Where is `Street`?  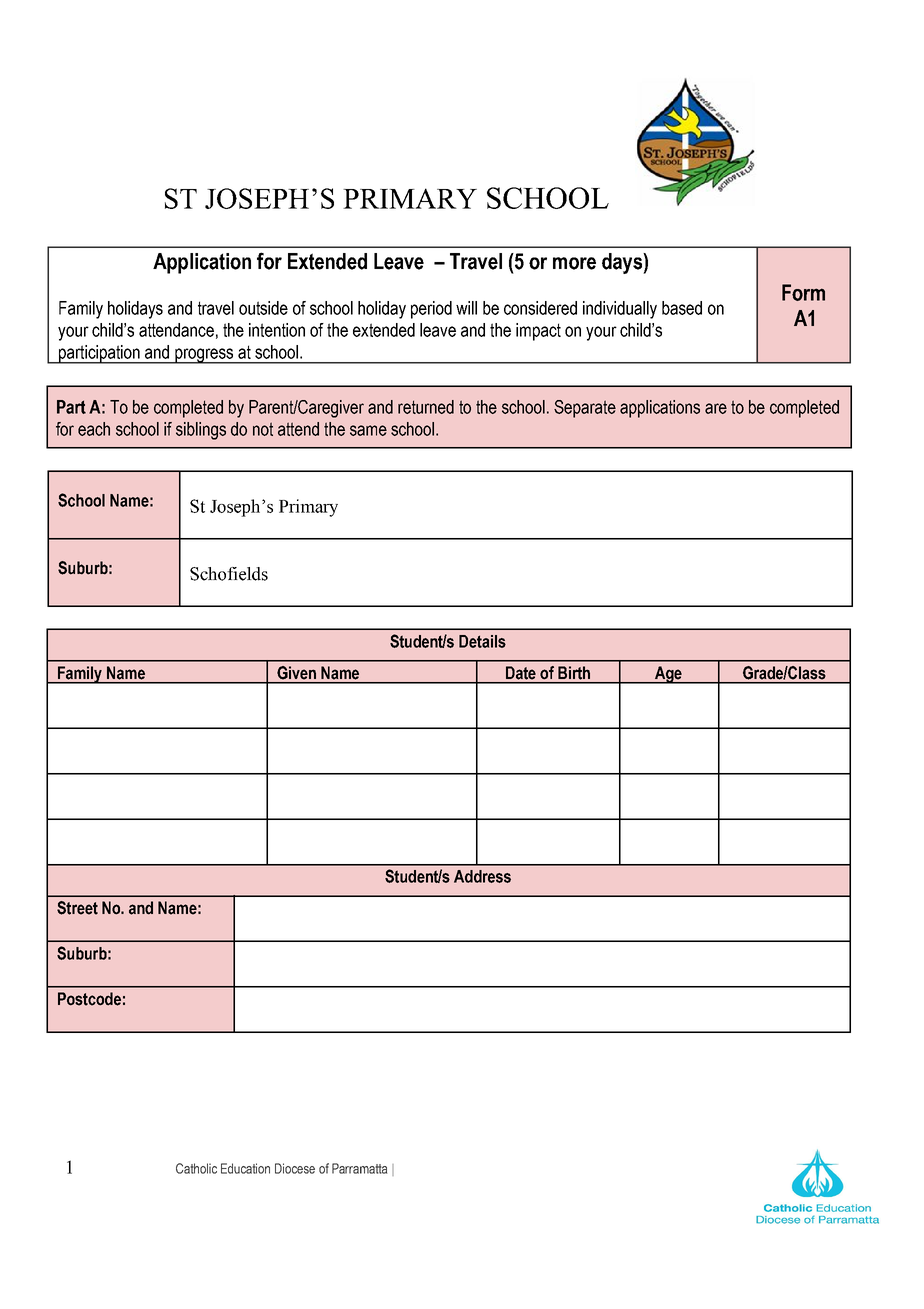 Street is located at coordinates (77, 908).
